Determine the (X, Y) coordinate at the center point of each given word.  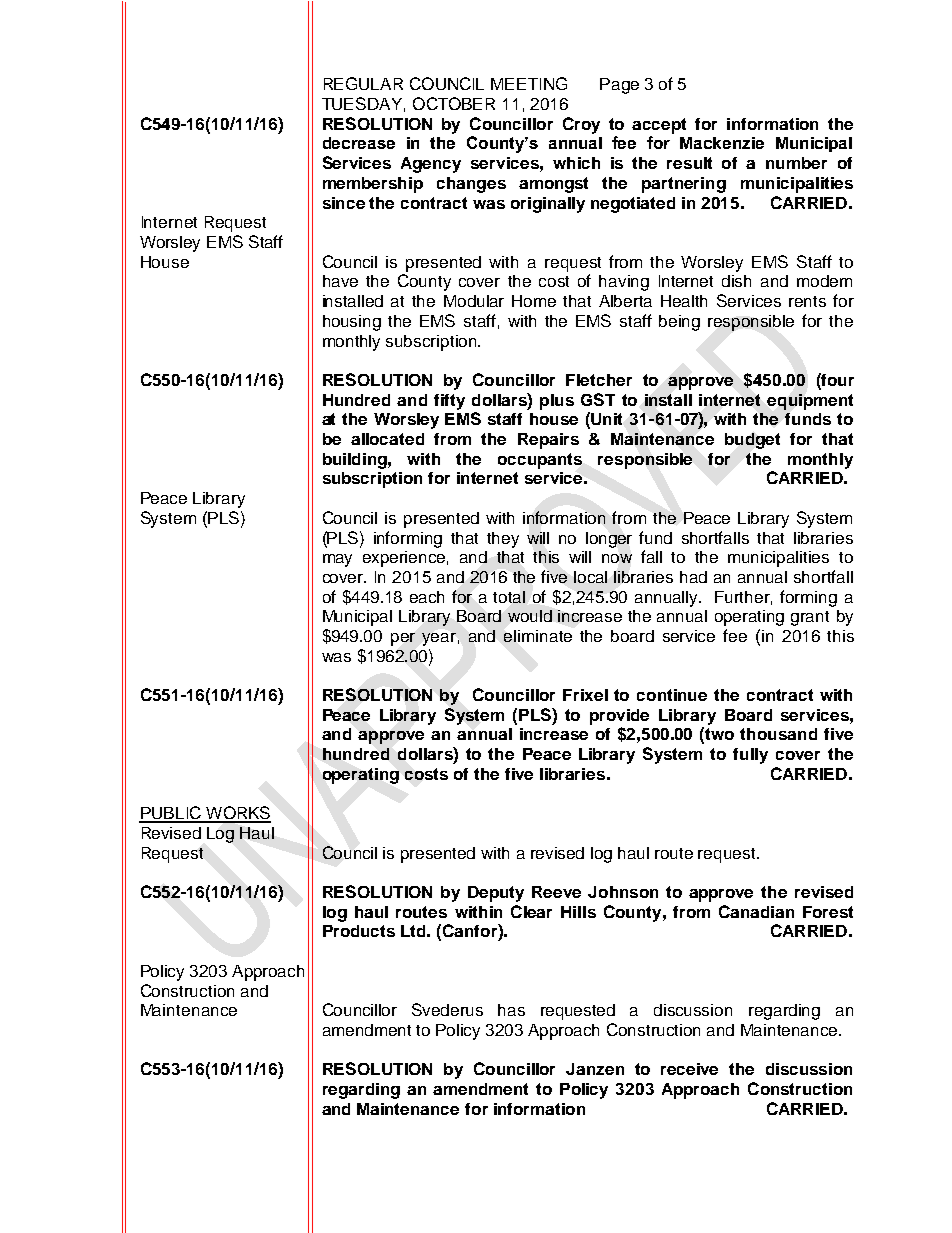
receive (689, 1069)
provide (619, 717)
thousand (778, 734)
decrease (359, 143)
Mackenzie (722, 143)
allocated (387, 439)
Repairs (548, 441)
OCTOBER (454, 103)
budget (752, 441)
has (511, 1010)
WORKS (237, 814)
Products (359, 931)
